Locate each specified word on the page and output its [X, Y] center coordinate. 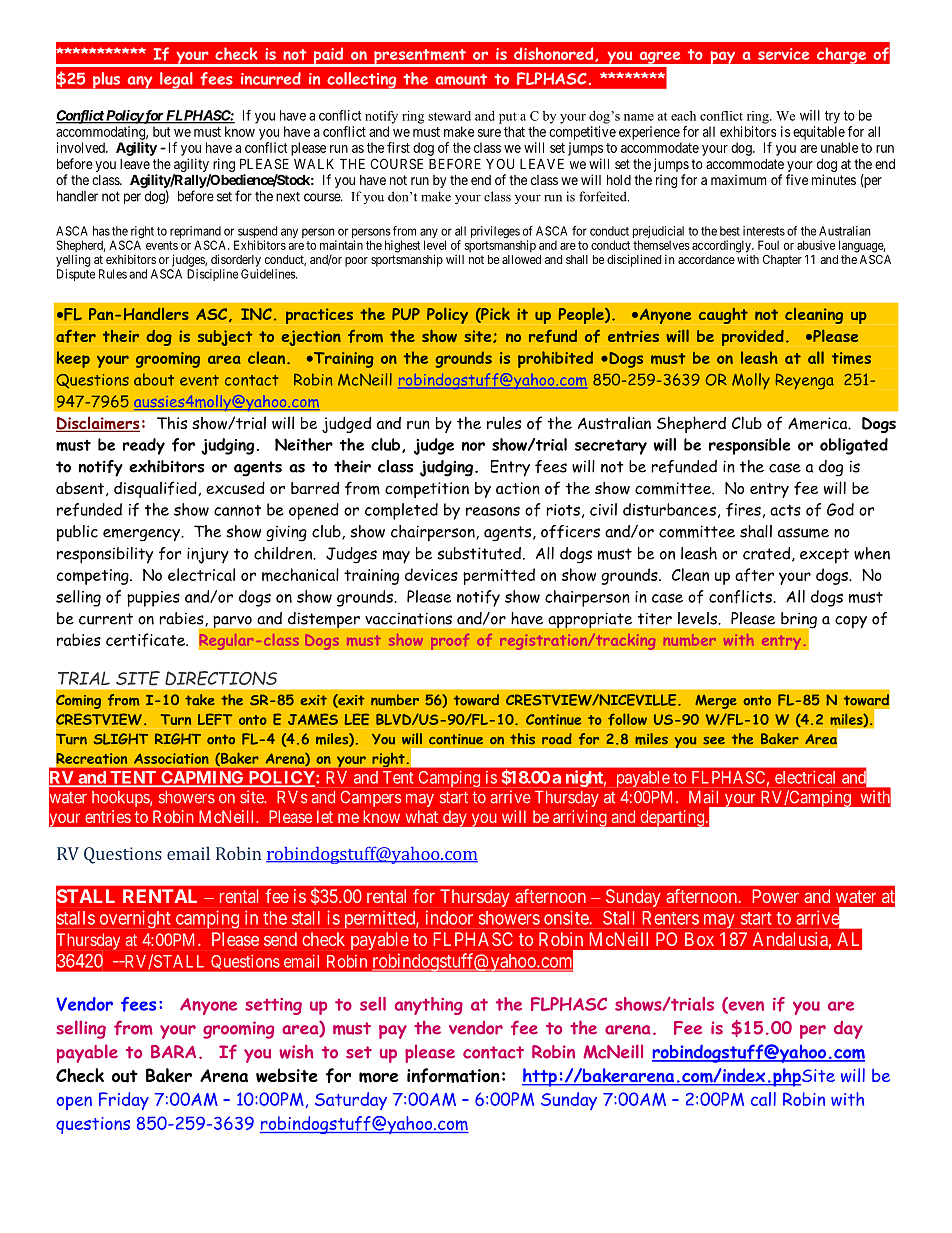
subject [225, 338]
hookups [121, 799]
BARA [173, 1052]
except [824, 556]
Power [775, 896]
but [161, 131]
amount [461, 79]
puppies [153, 599]
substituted [479, 553]
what [422, 816]
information [453, 1075]
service [783, 54]
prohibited [555, 359]
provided [753, 338]
